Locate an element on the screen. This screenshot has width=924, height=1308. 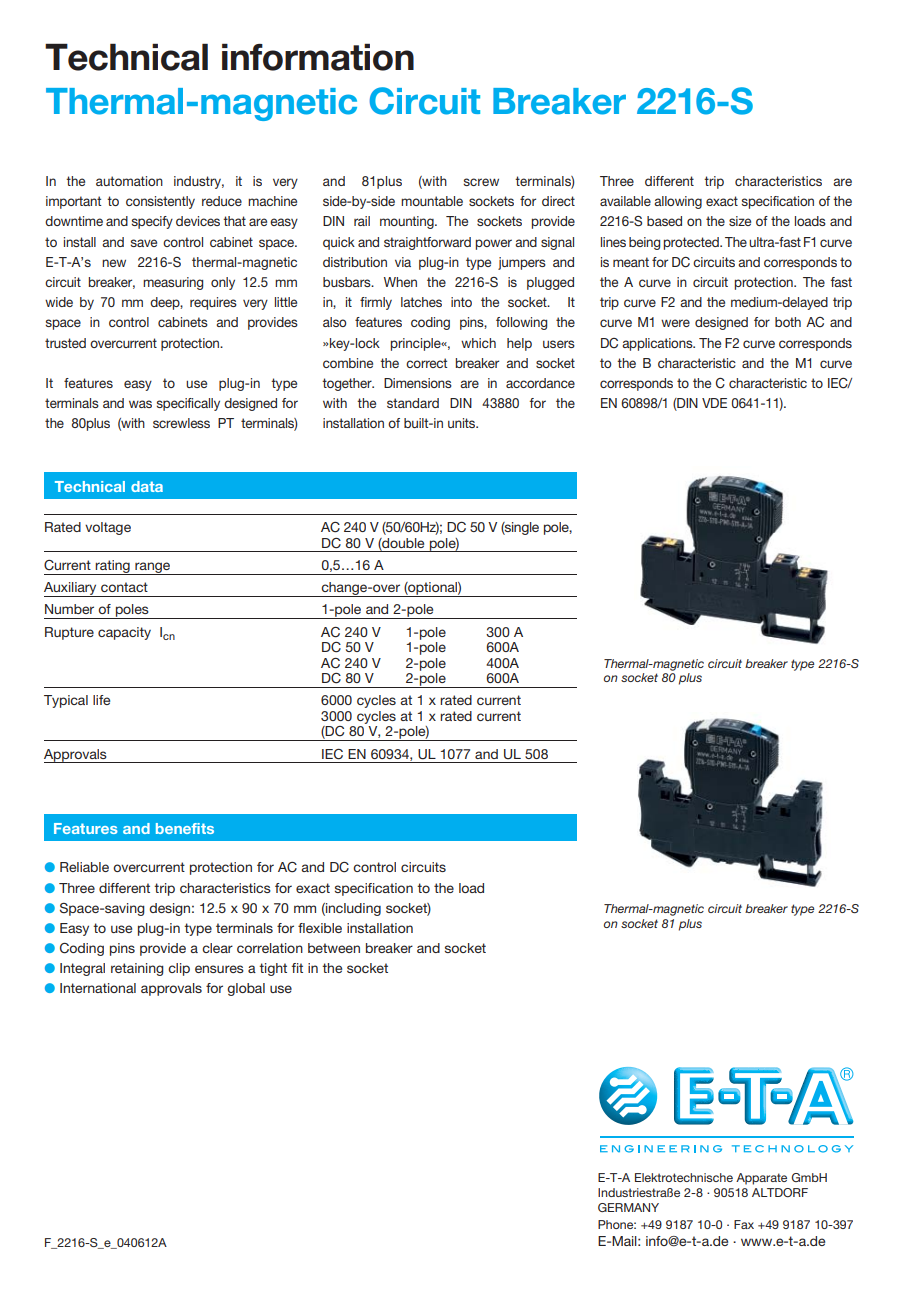
accordance is located at coordinates (540, 383).
